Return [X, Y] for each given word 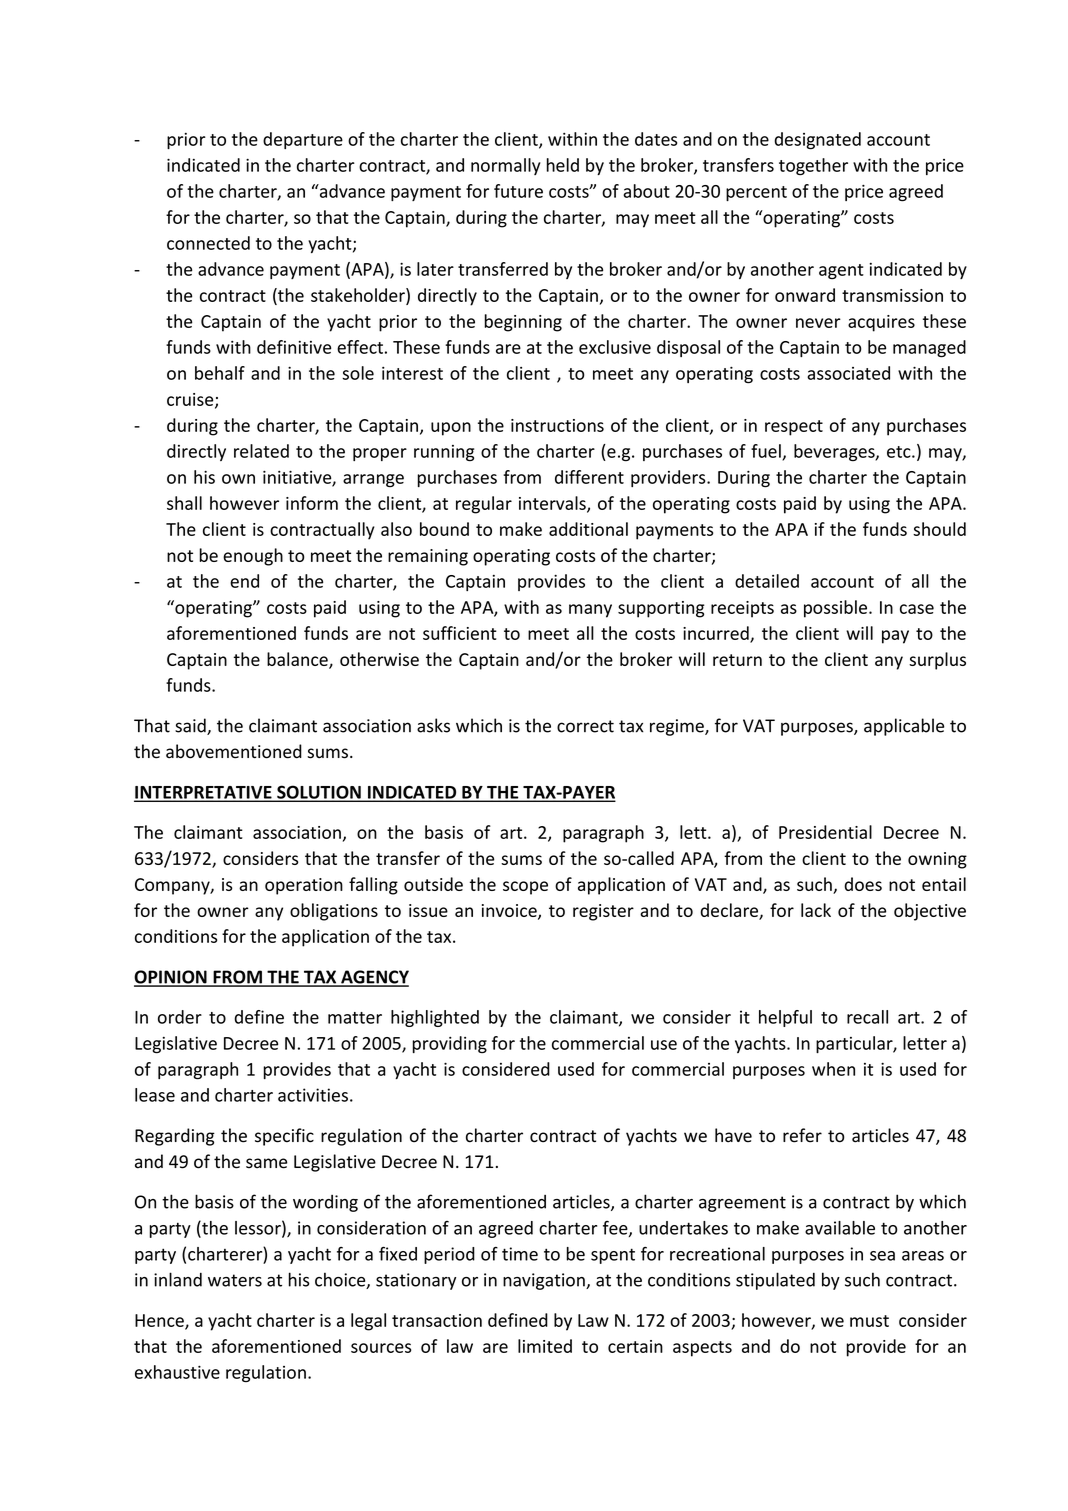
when [833, 1069]
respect [794, 428]
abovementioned [234, 751]
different [589, 477]
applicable [904, 727]
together [813, 167]
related [261, 451]
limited [545, 1346]
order [180, 1017]
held [563, 165]
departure [303, 140]
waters [235, 1280]
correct [585, 726]
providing [449, 1045]
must [869, 1321]
